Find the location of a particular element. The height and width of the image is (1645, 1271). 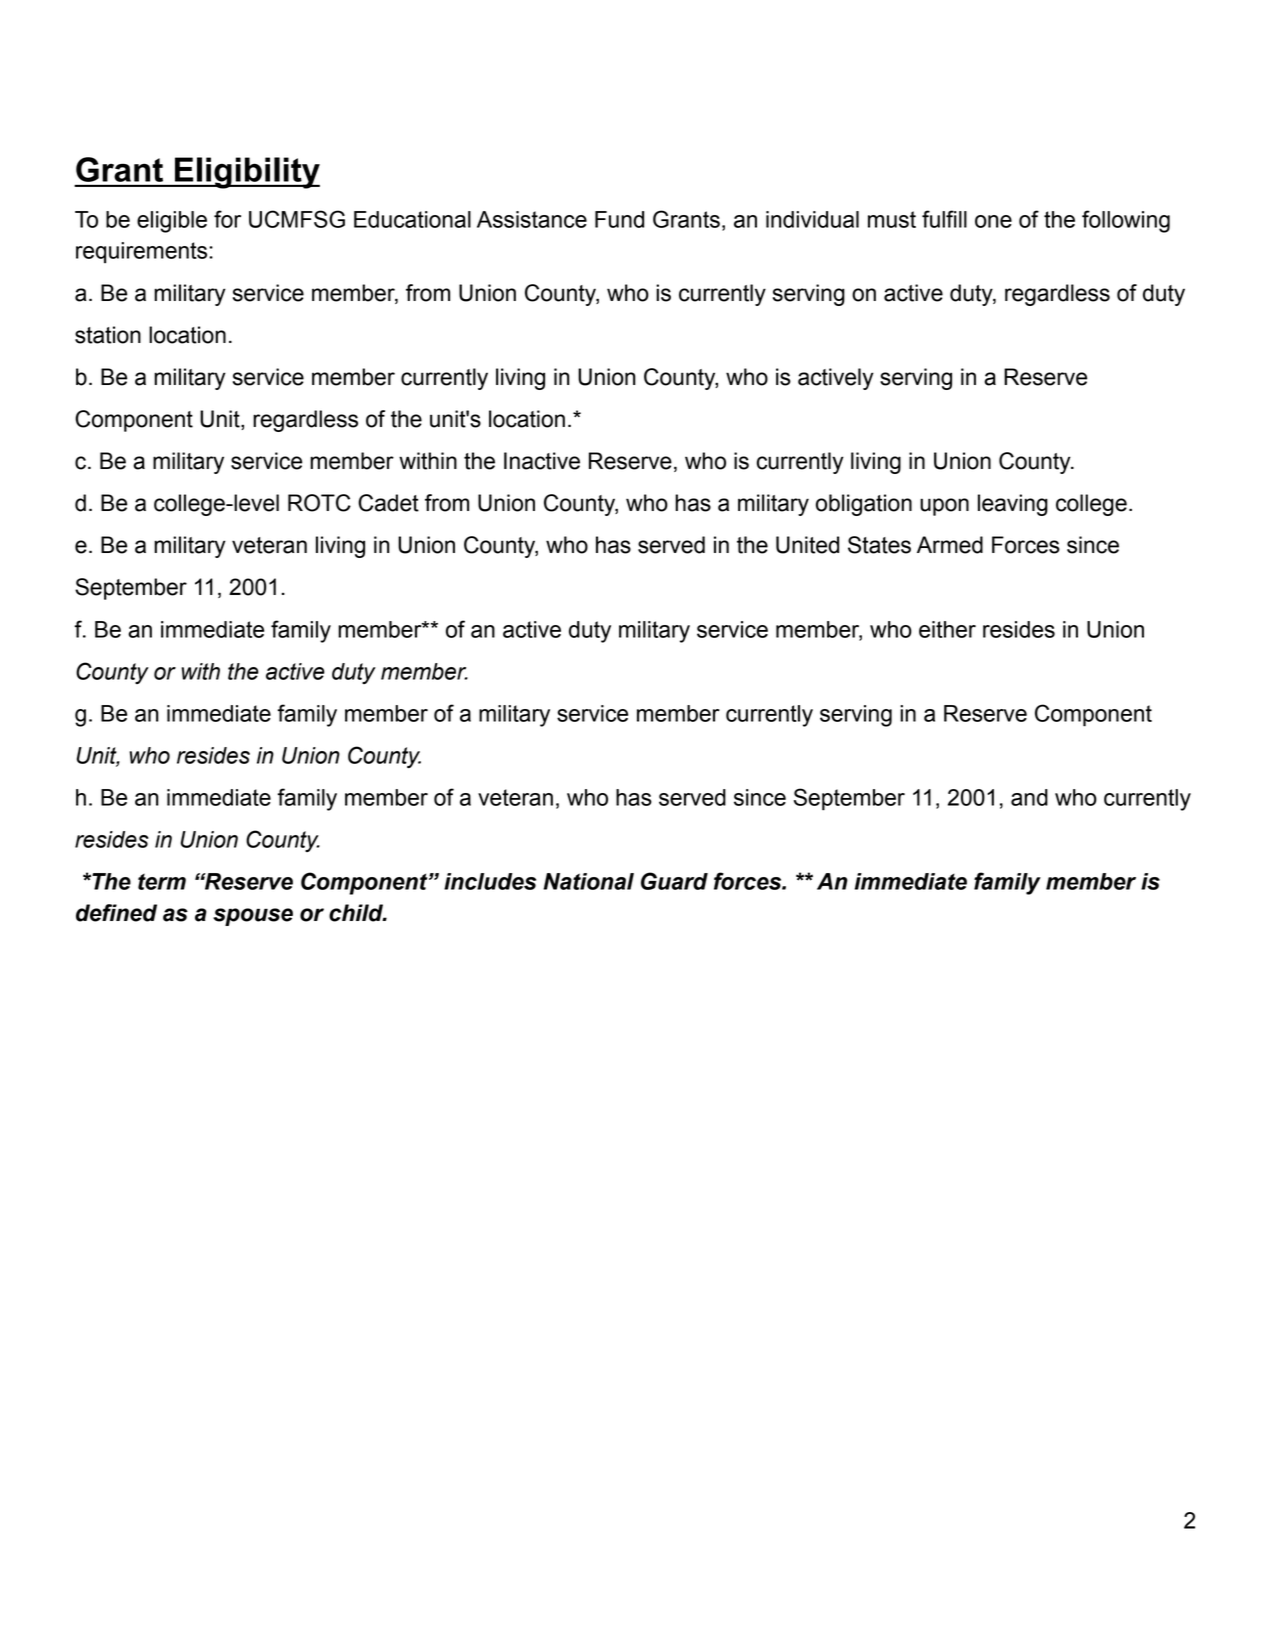

Cadet is located at coordinates (388, 503).
